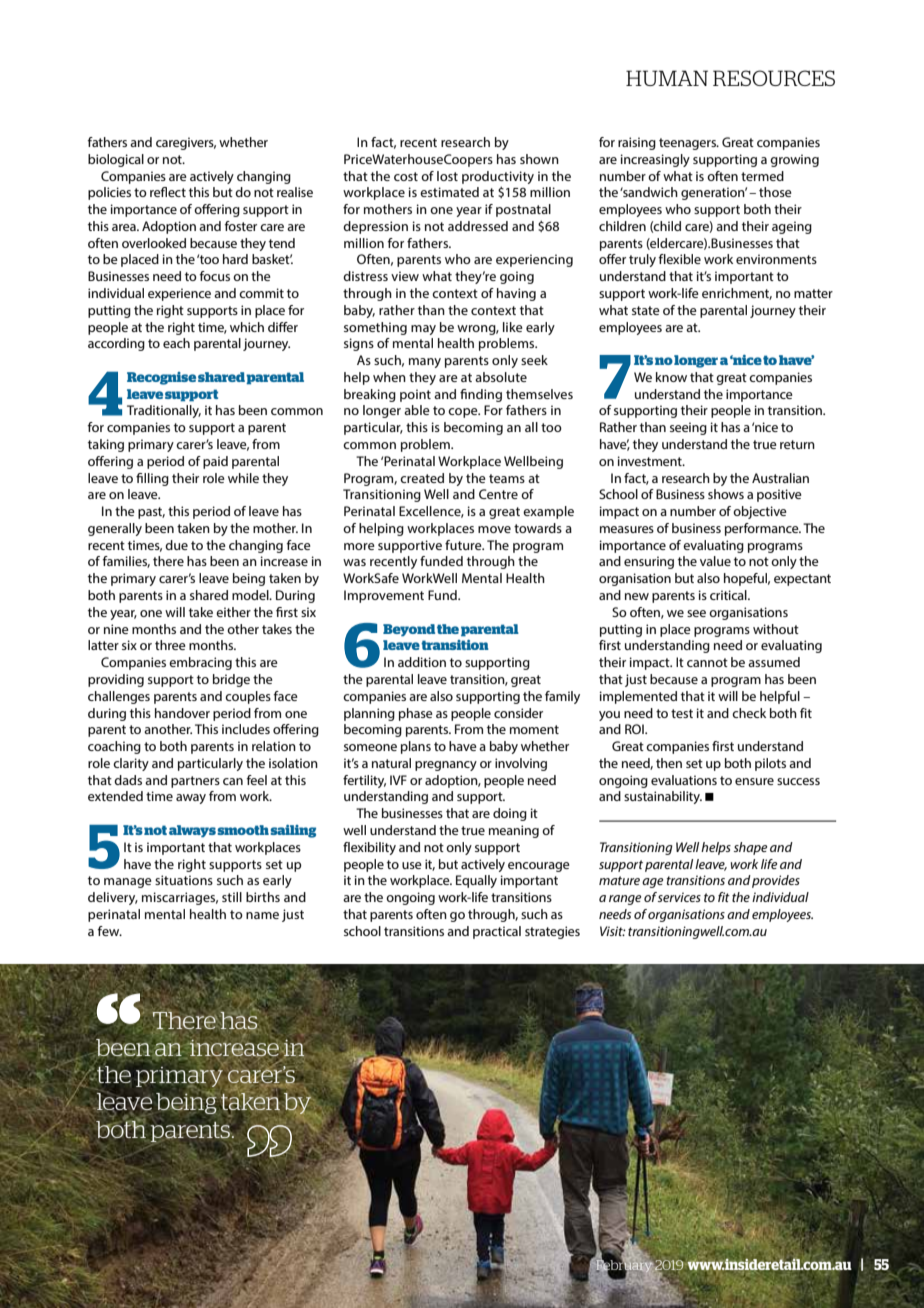 The width and height of the screenshot is (924, 1308). Describe the element at coordinates (749, 713) in the screenshot. I see `check` at that location.
